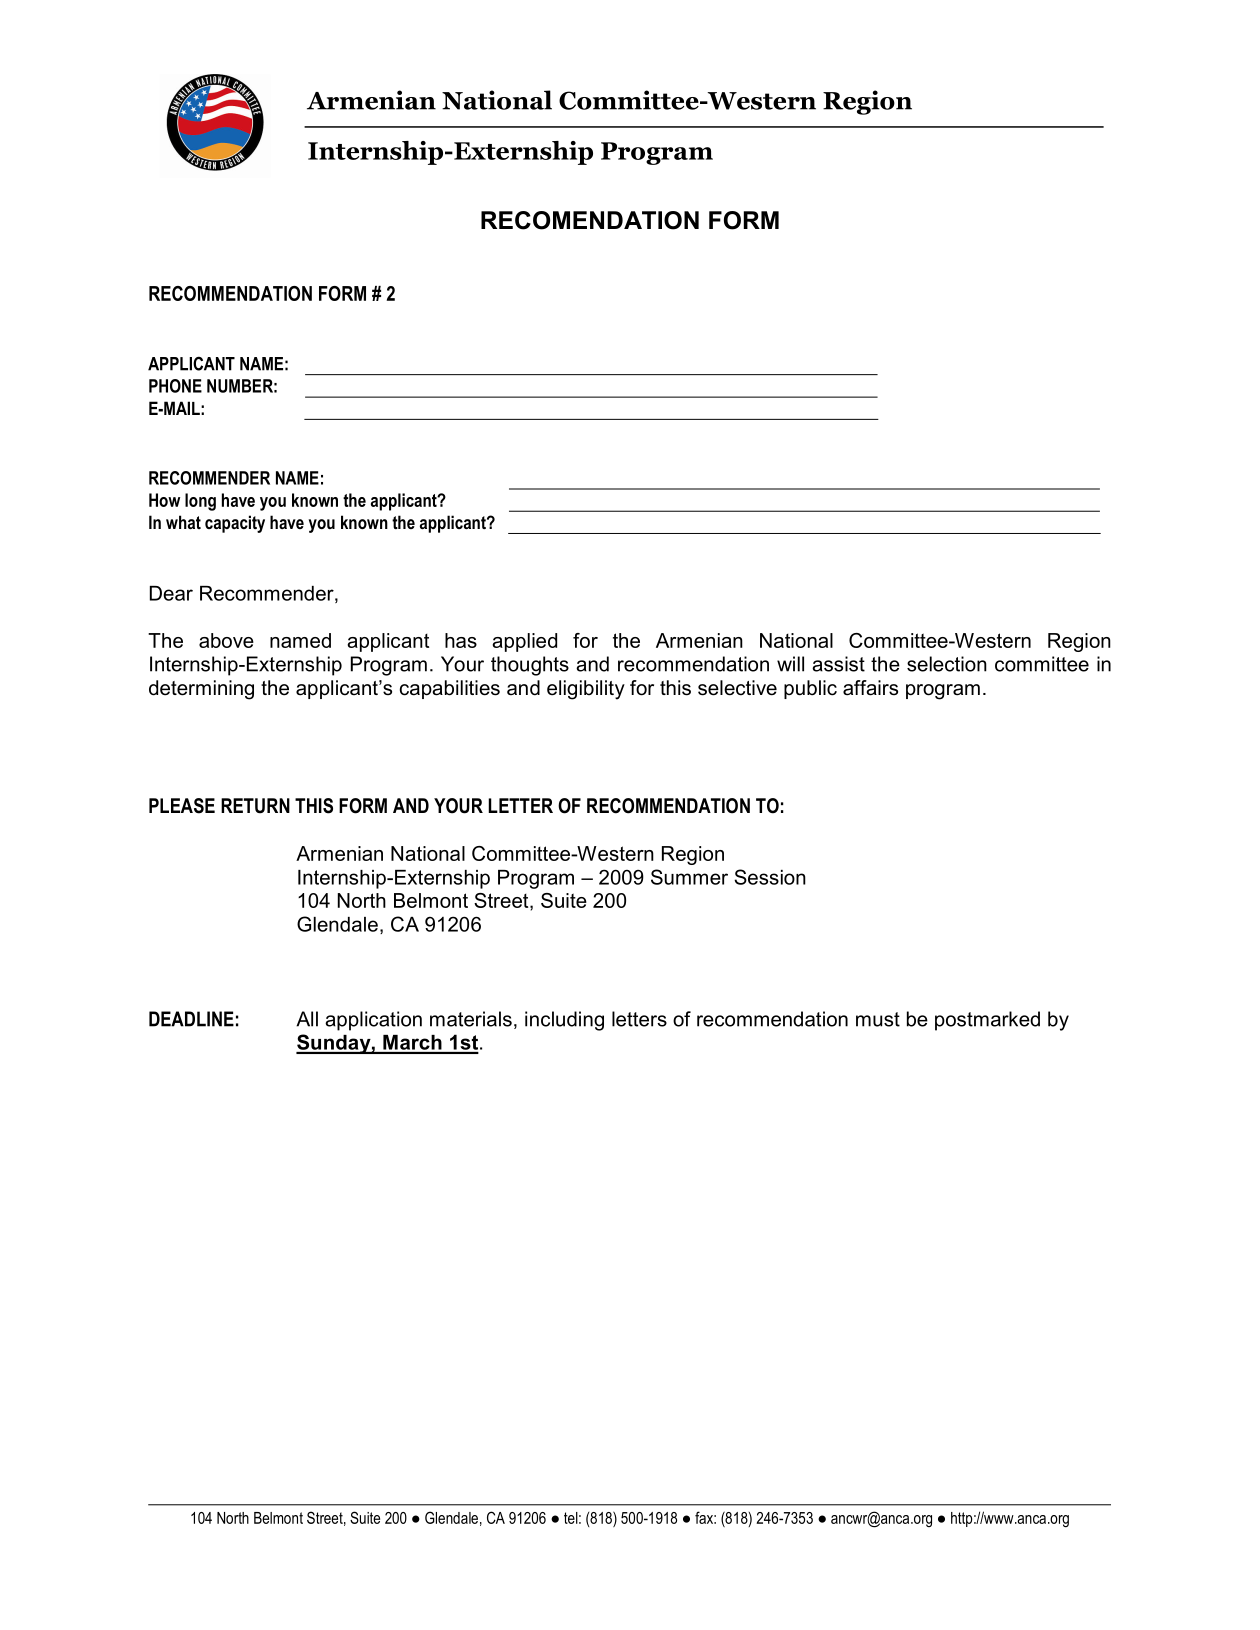 The height and width of the screenshot is (1630, 1260). I want to click on PHONE, so click(175, 386).
